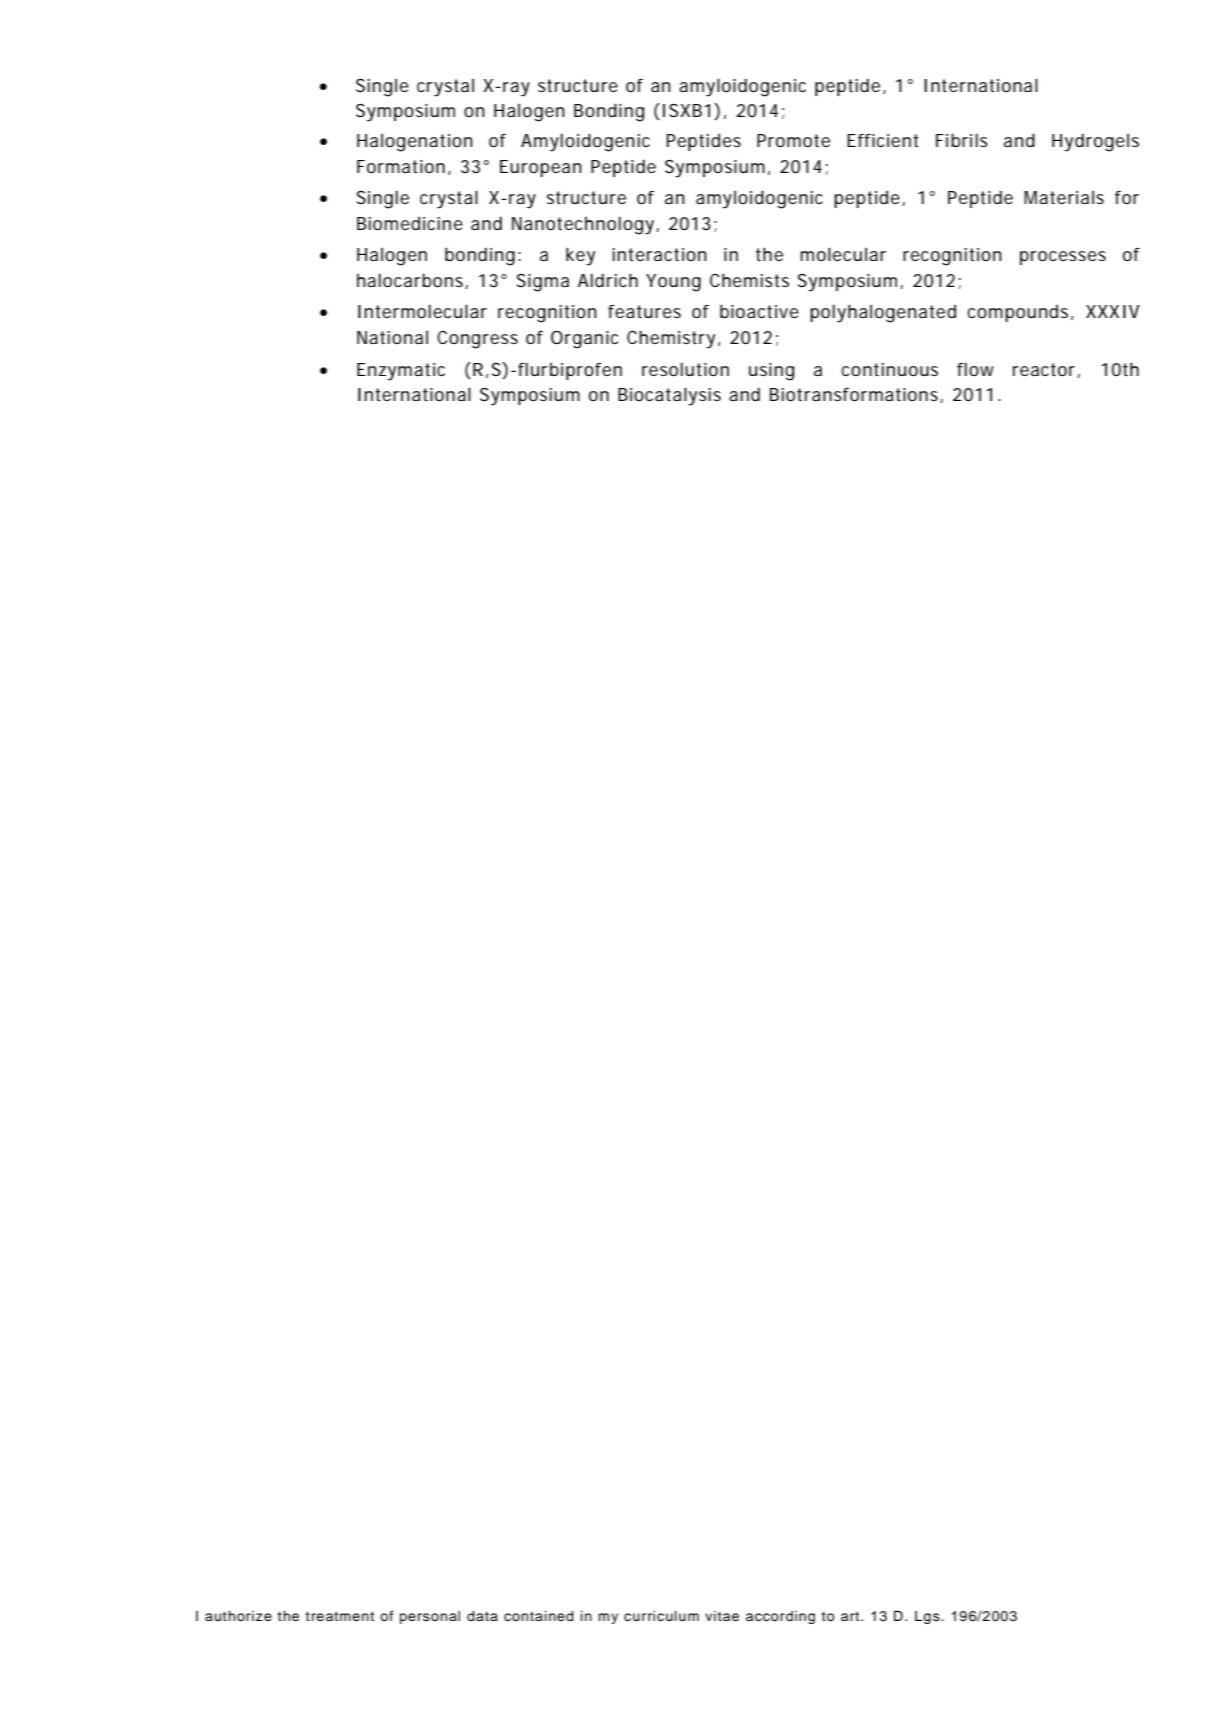  Describe the element at coordinates (584, 340) in the page. I see `Organic` at that location.
